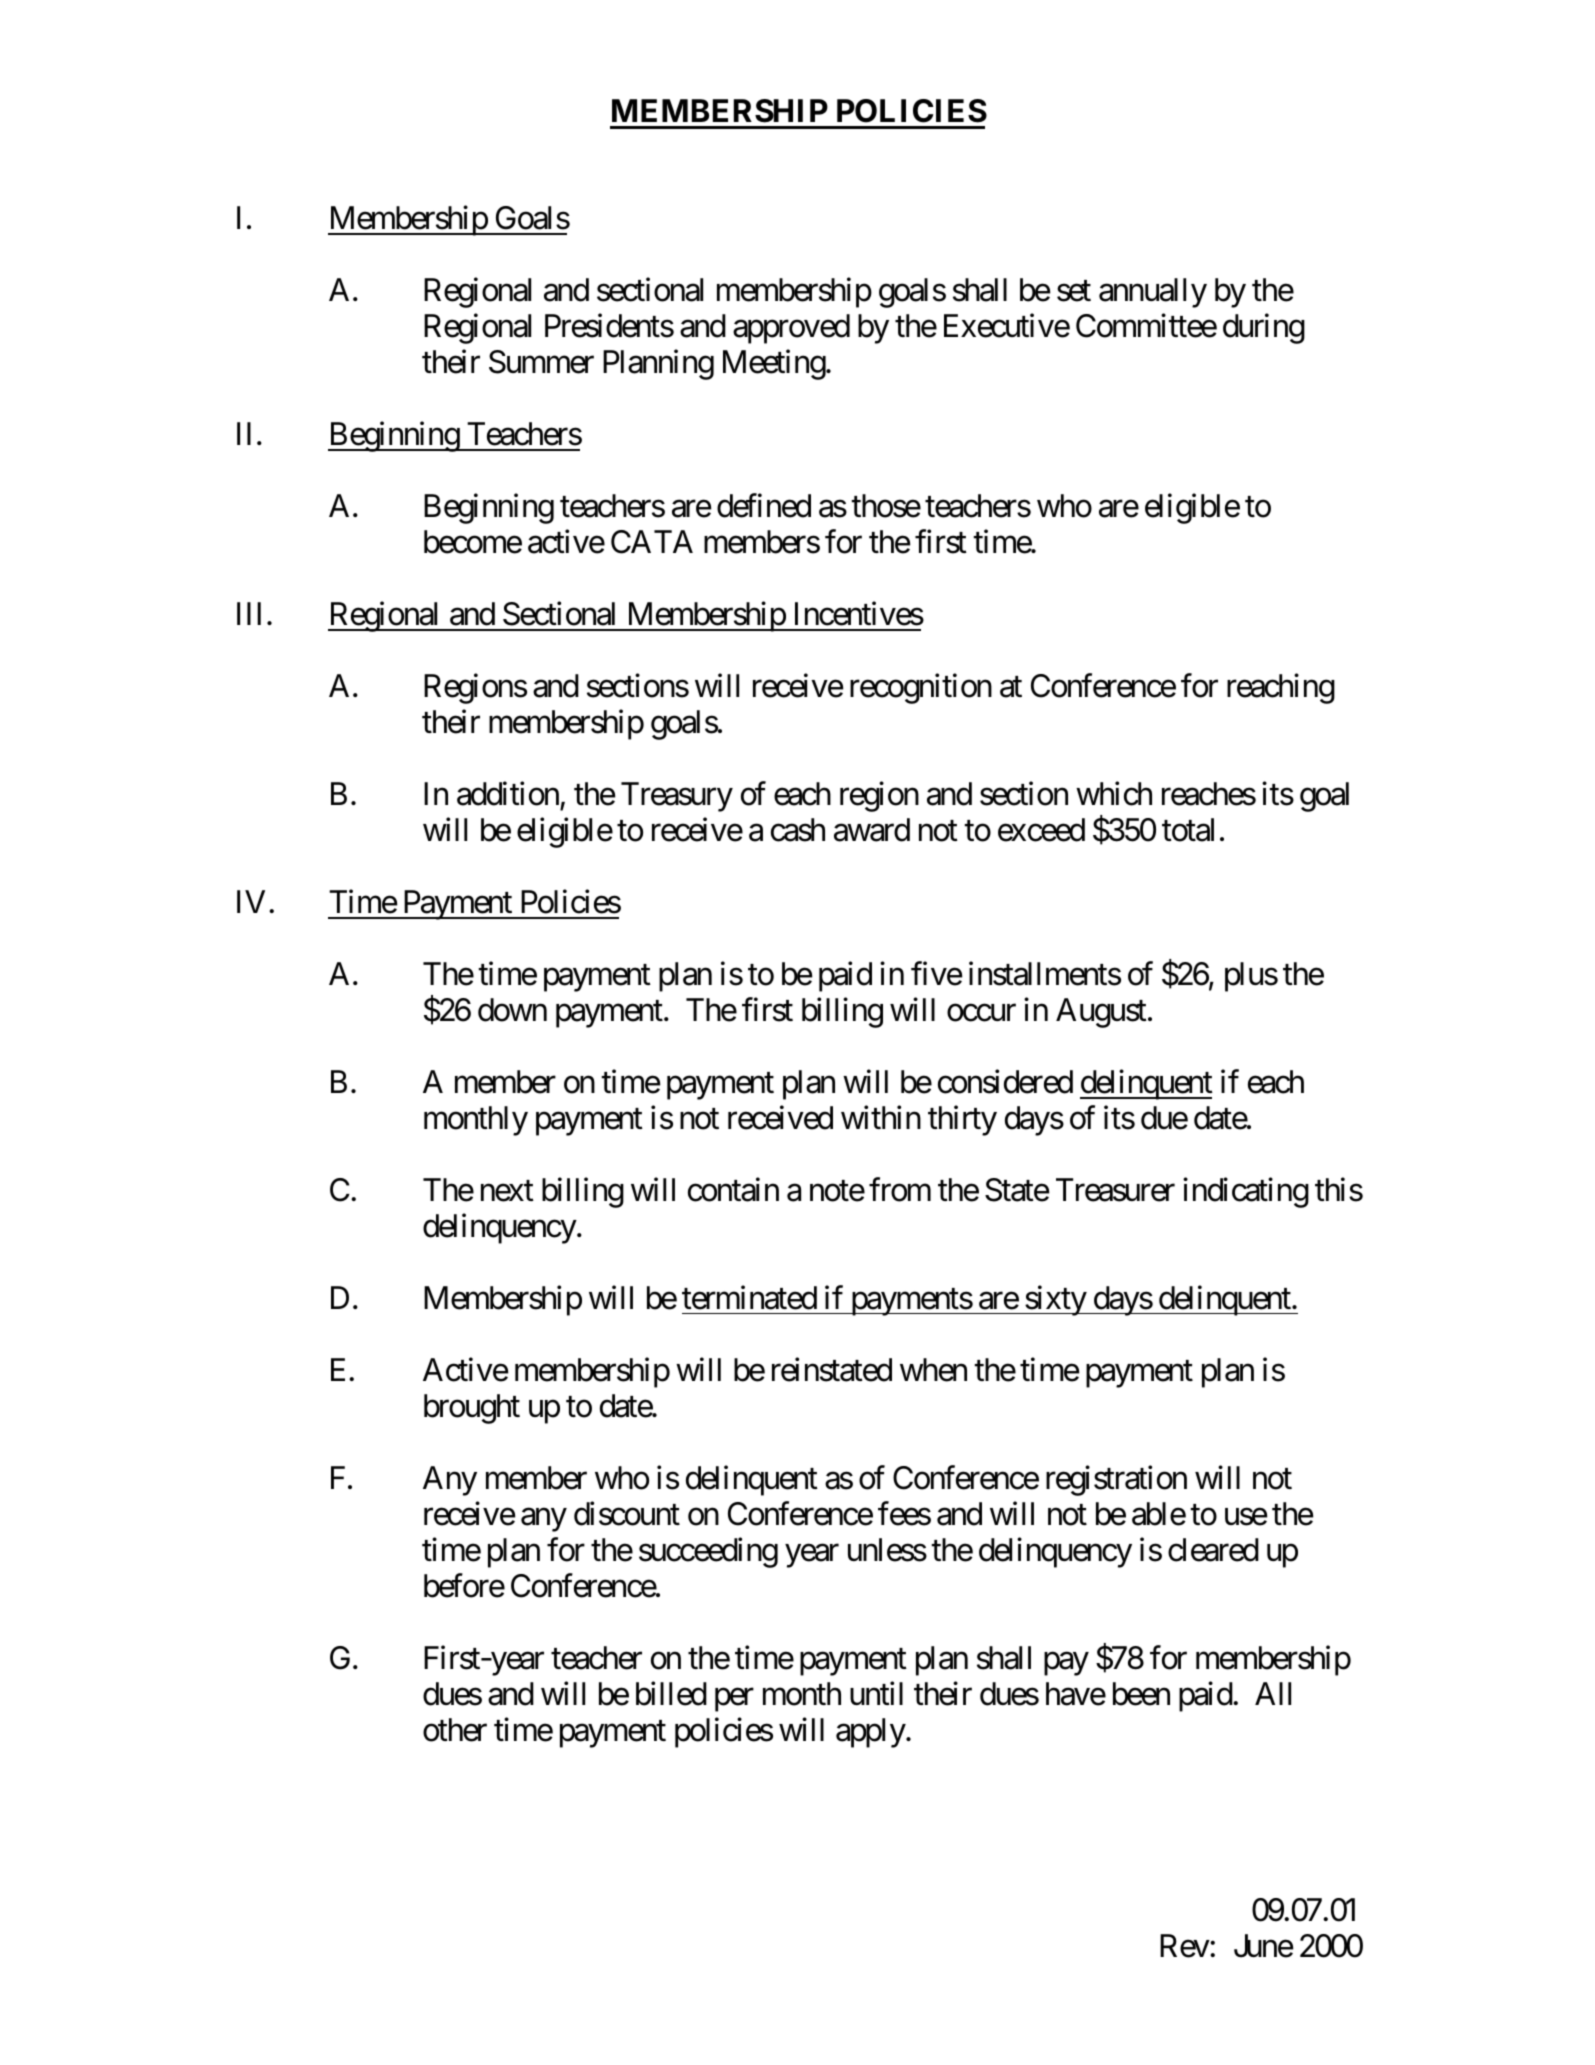 This image has height=2065, width=1595. Describe the element at coordinates (734, 1700) in the image. I see `per` at that location.
